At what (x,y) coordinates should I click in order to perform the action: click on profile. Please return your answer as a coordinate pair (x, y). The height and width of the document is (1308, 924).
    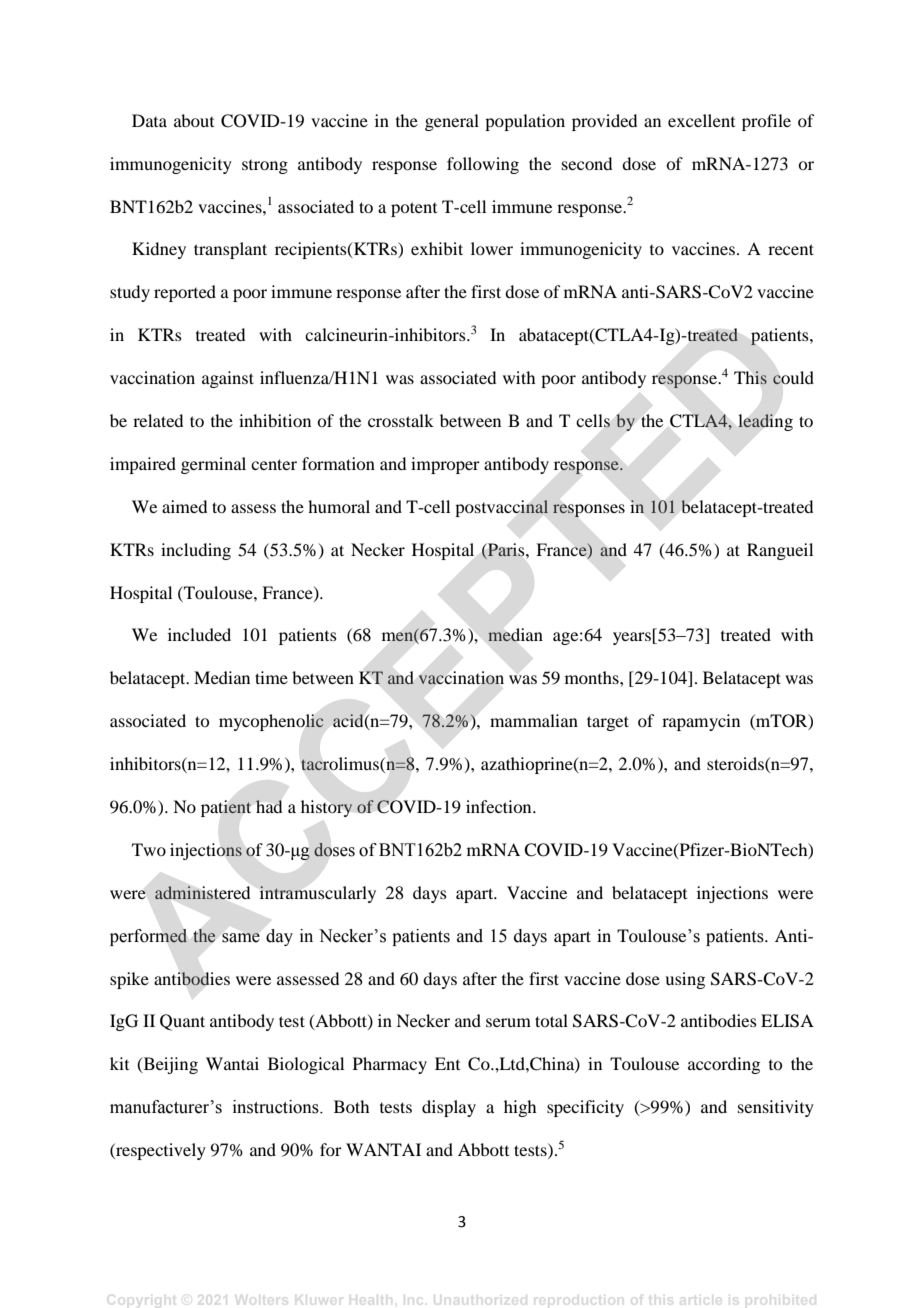
    Looking at the image, I should click on (766, 122).
